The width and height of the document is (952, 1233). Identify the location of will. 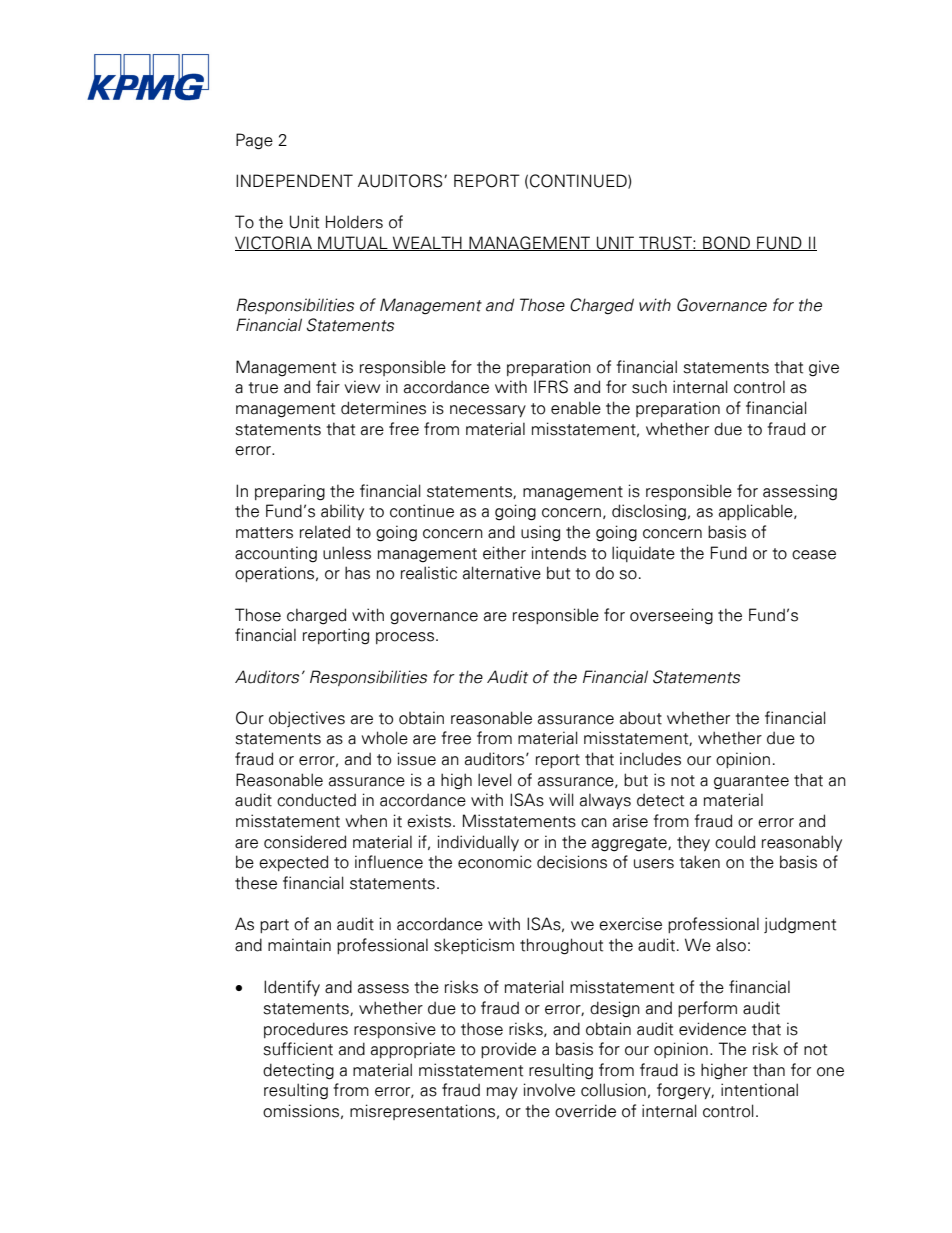
(561, 799).
